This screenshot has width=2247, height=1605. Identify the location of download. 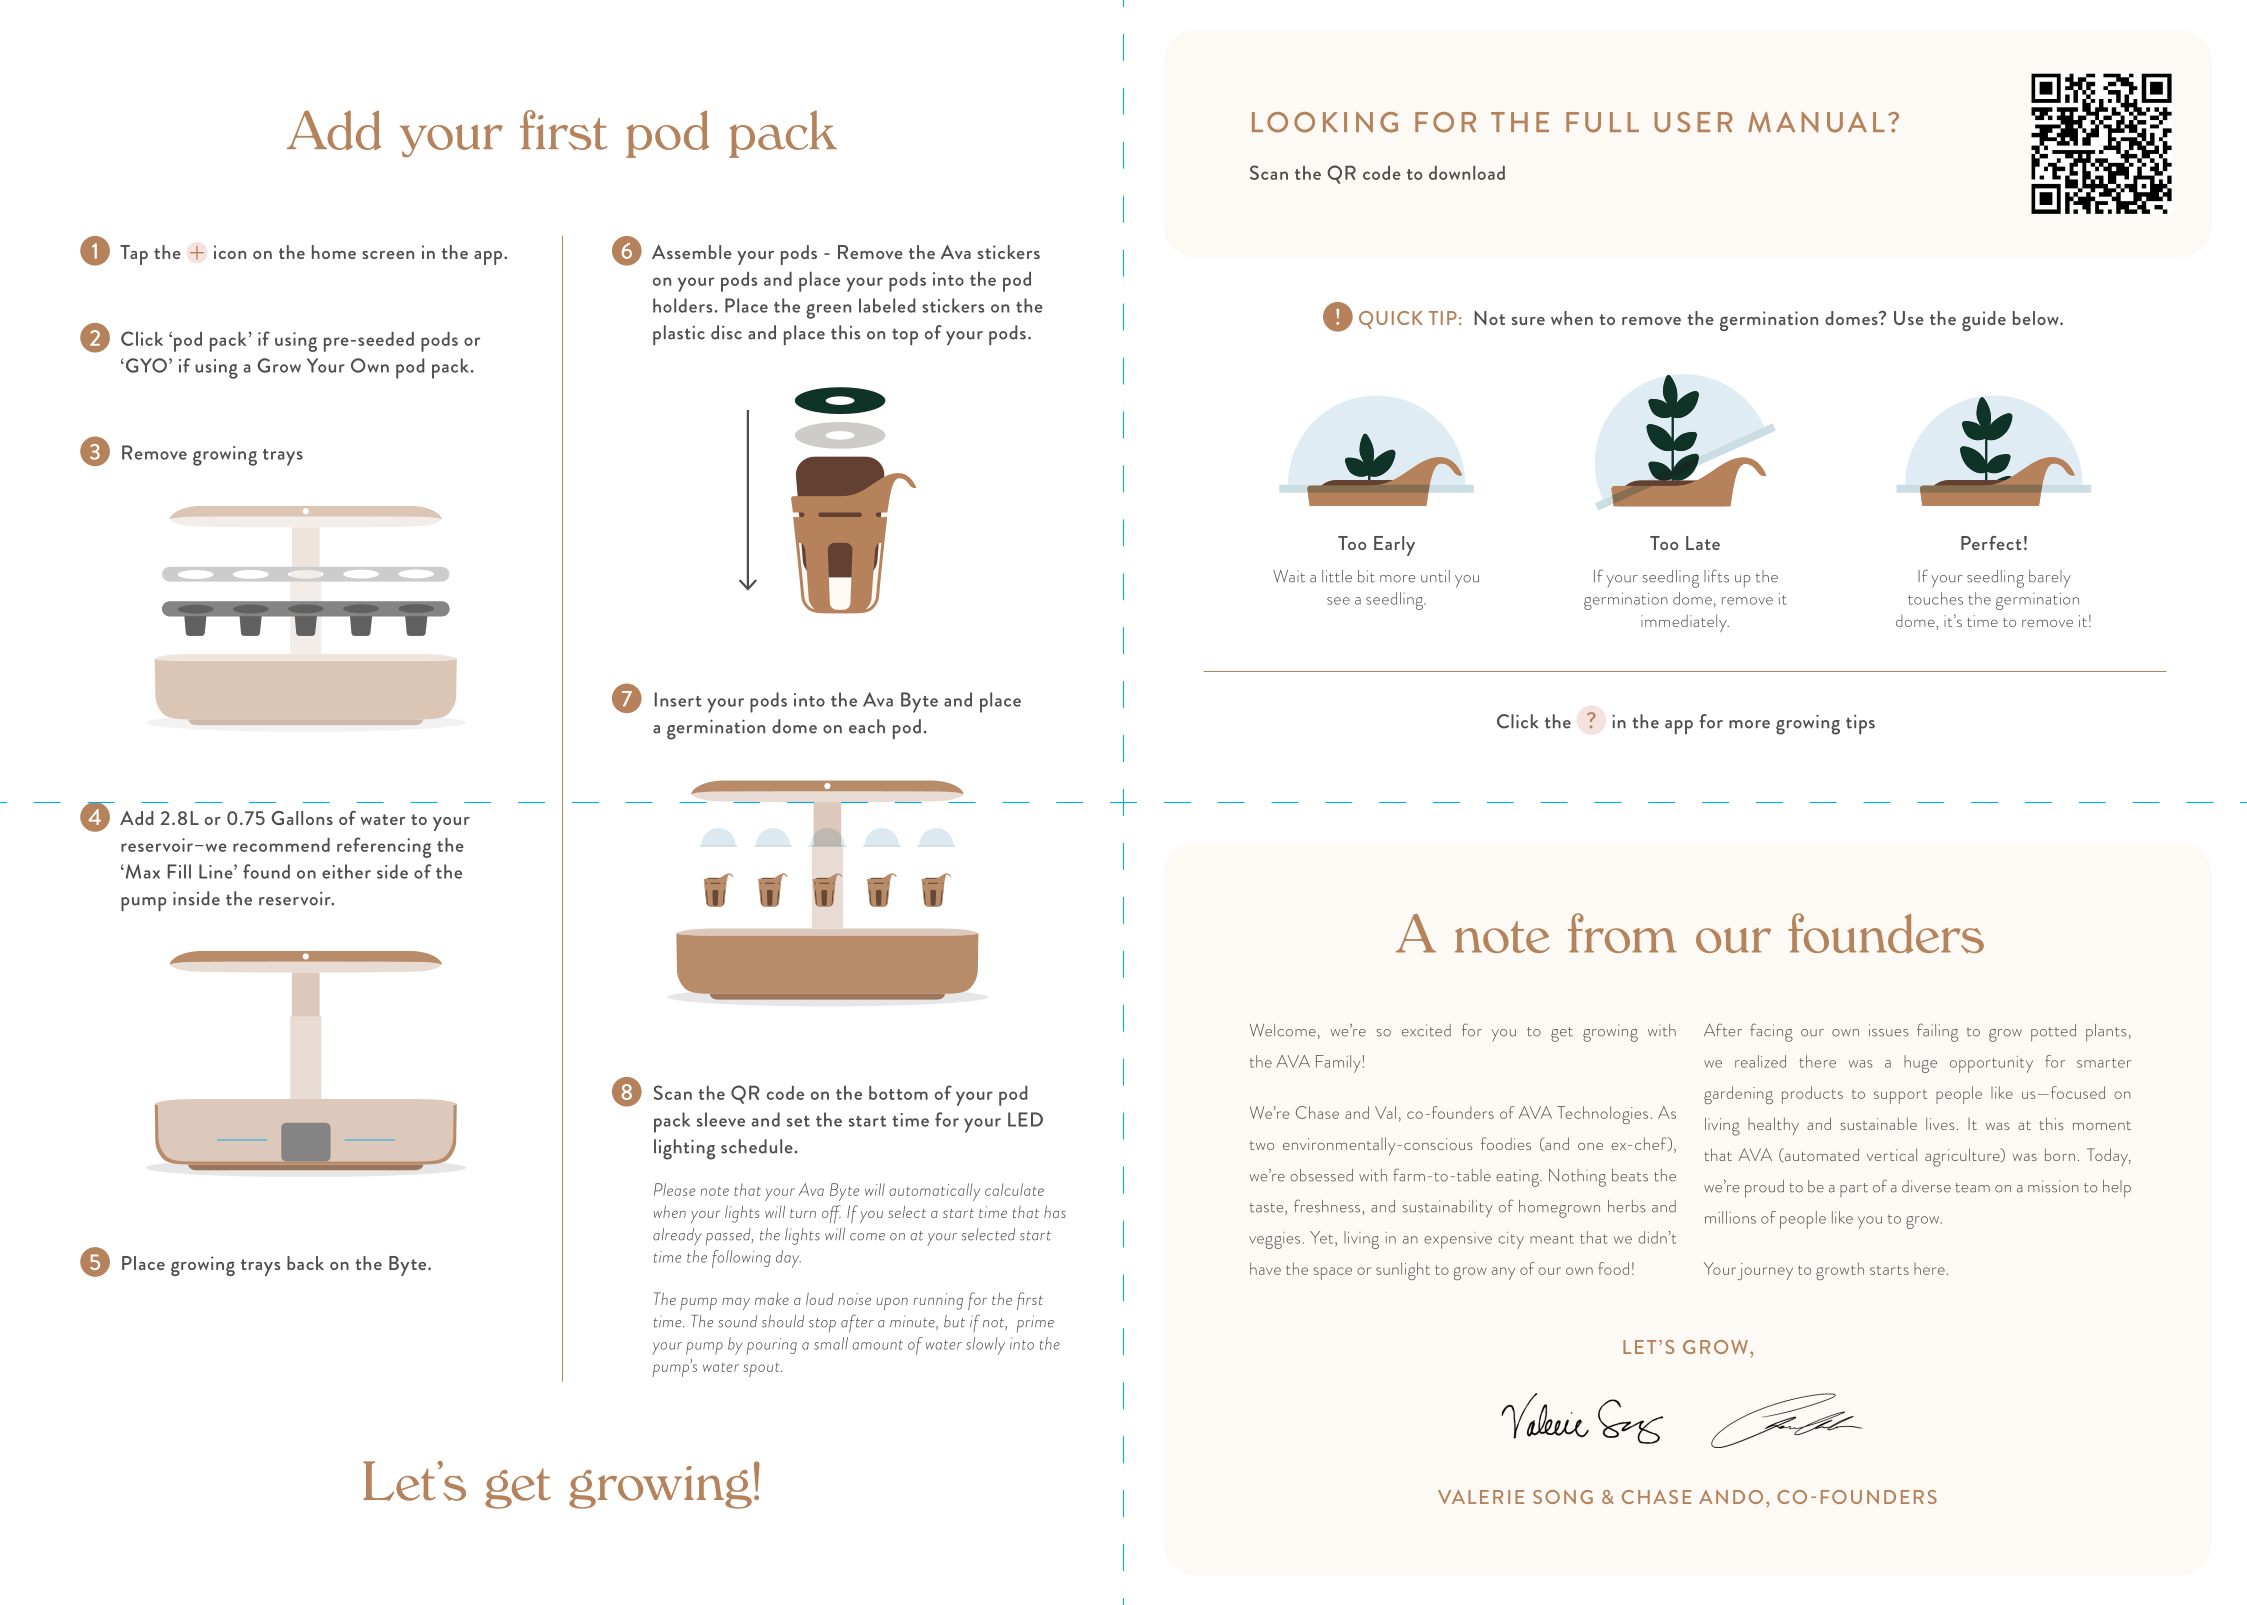
(1467, 172).
